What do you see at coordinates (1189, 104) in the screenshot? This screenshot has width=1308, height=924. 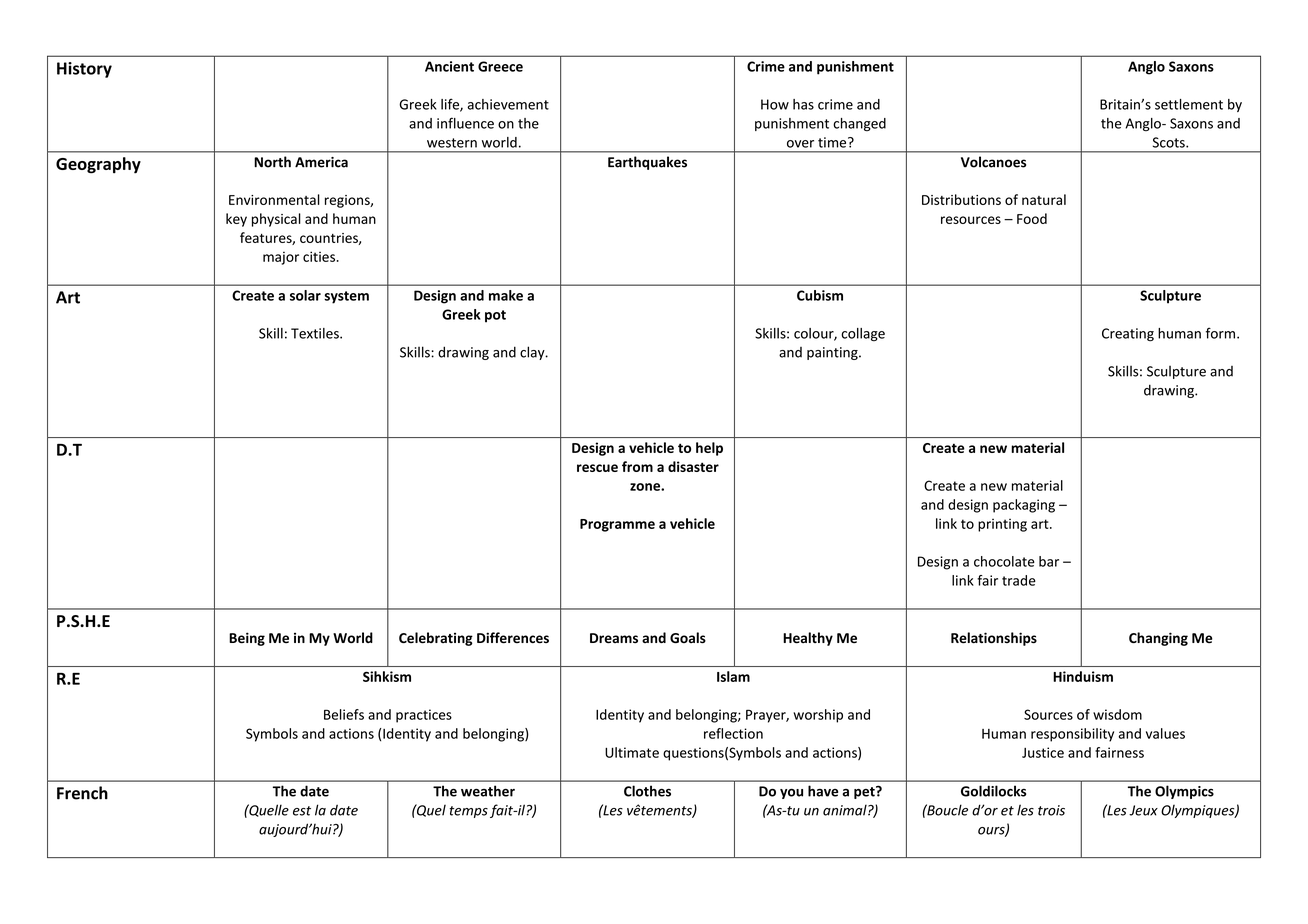 I see `settlement` at bounding box center [1189, 104].
